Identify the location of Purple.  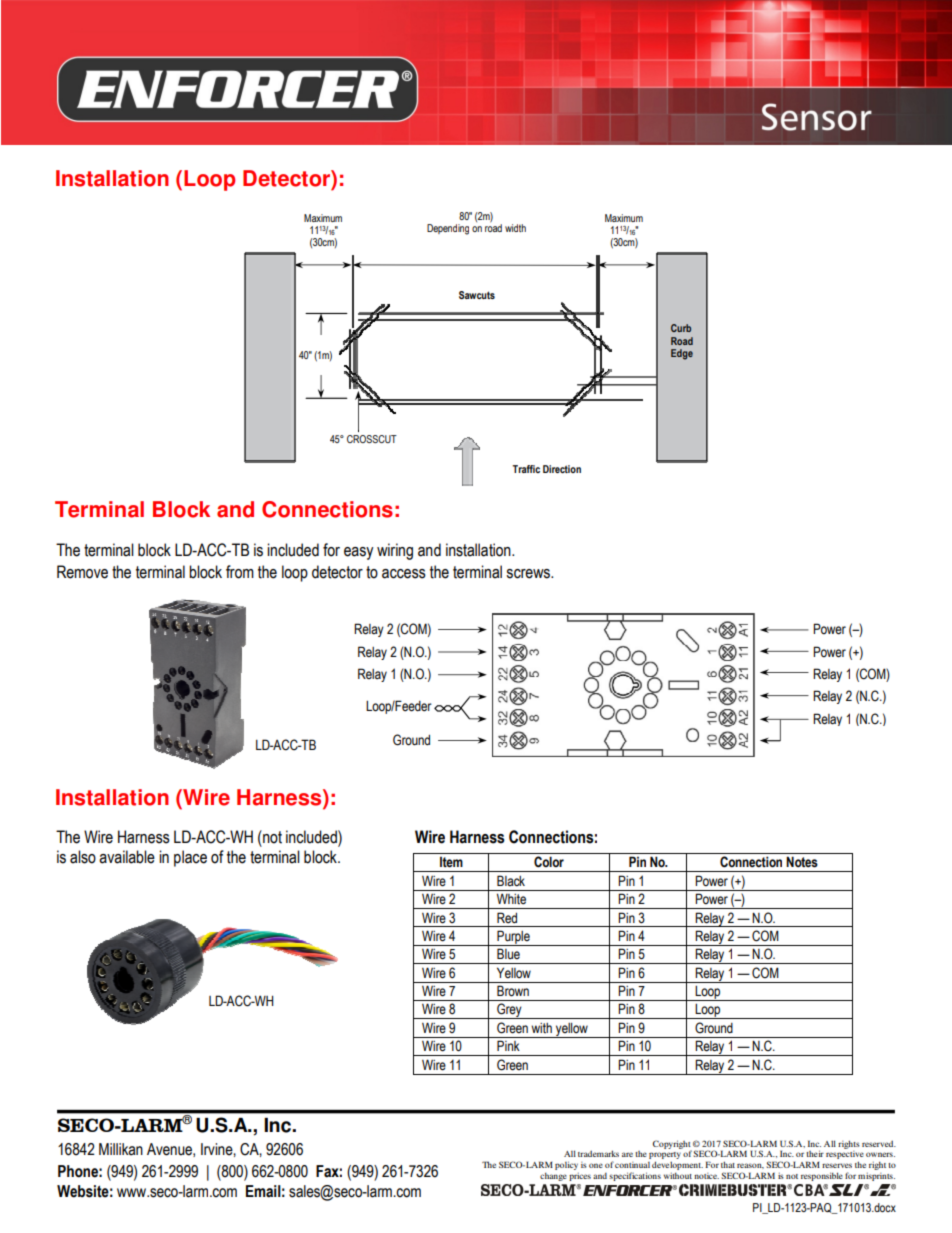
(513, 938).
